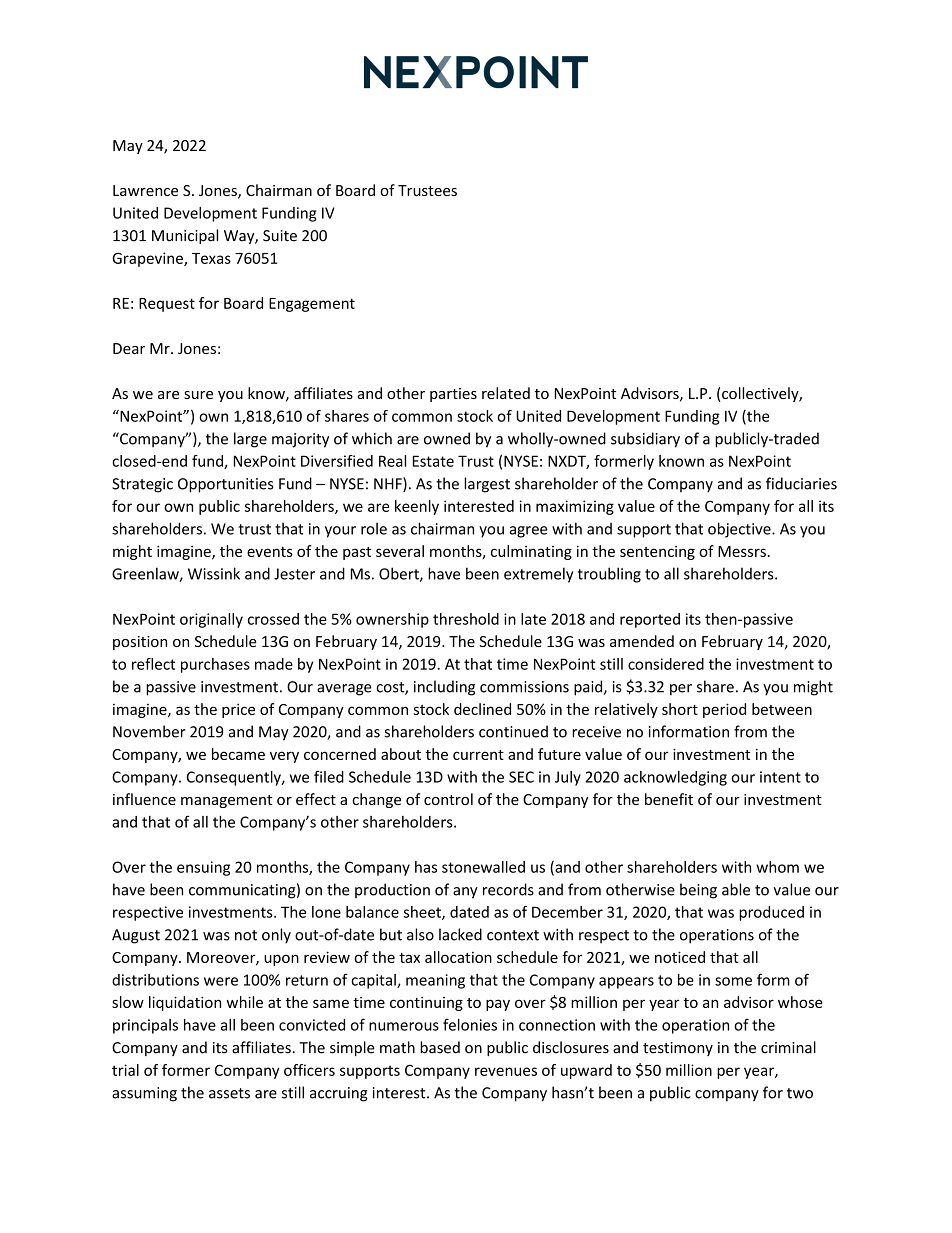 The width and height of the document is (952, 1233). What do you see at coordinates (666, 664) in the document?
I see `considered` at bounding box center [666, 664].
